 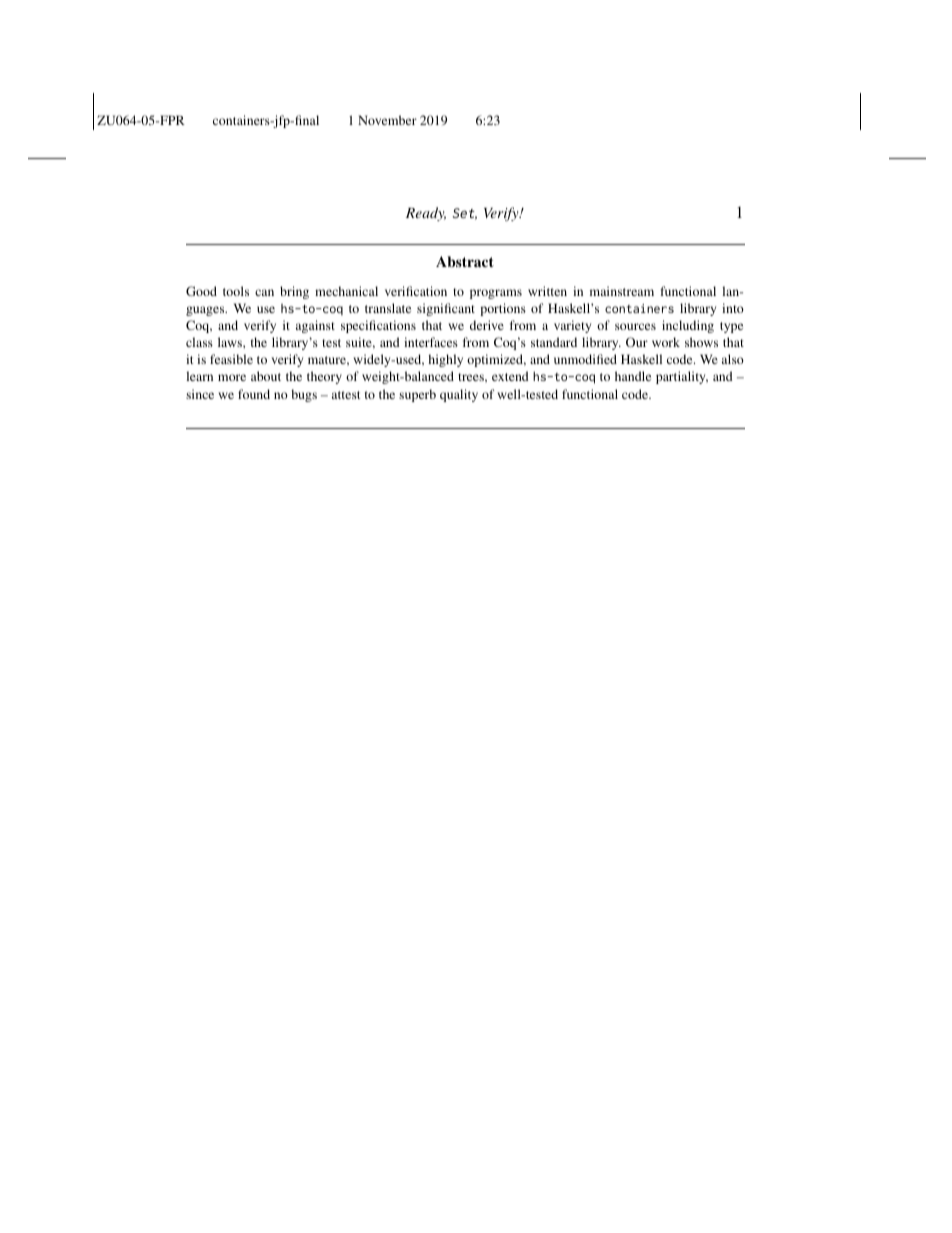 I want to click on found, so click(x=254, y=394).
